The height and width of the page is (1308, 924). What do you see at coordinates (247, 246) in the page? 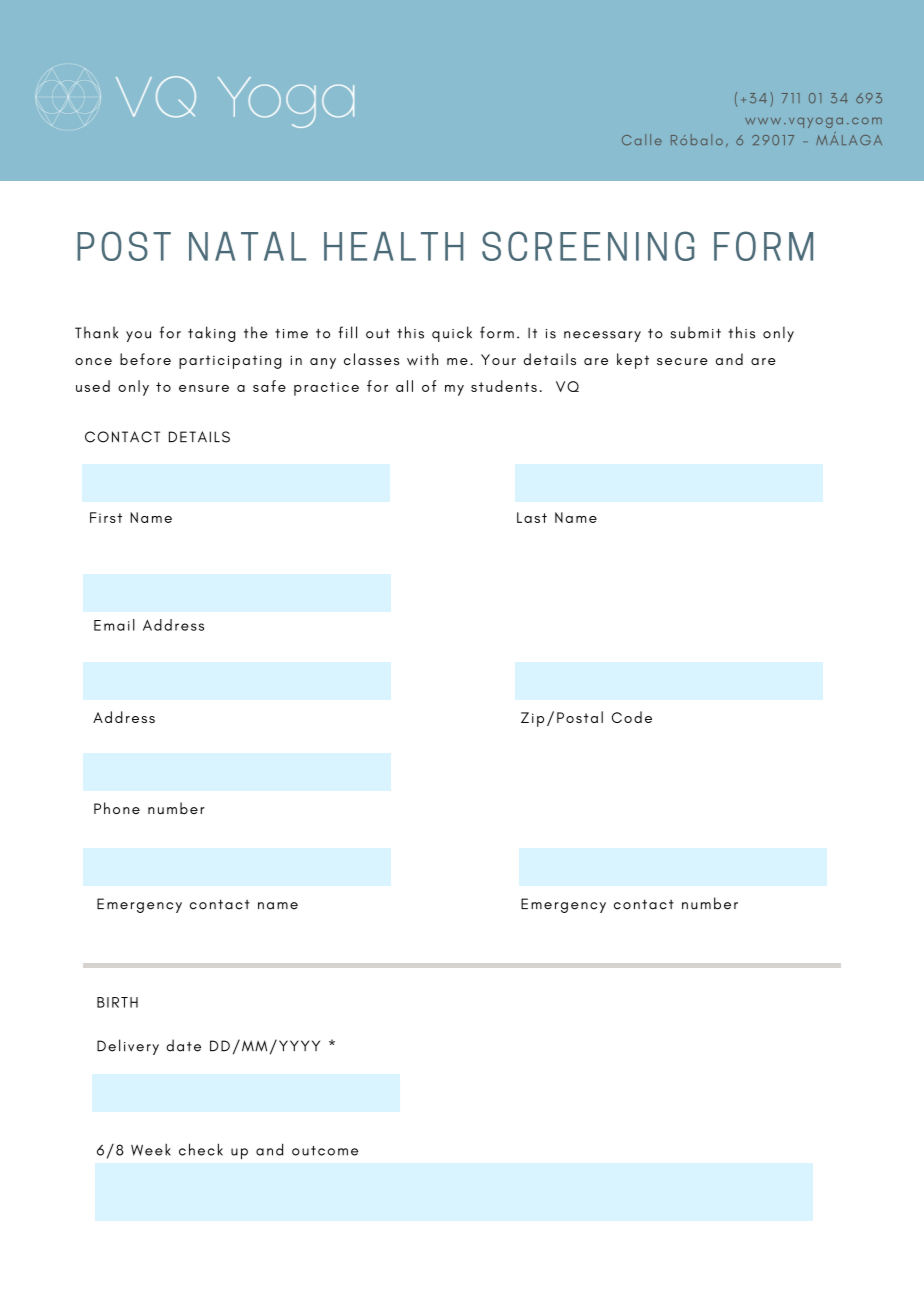
I see `NATAL` at bounding box center [247, 246].
